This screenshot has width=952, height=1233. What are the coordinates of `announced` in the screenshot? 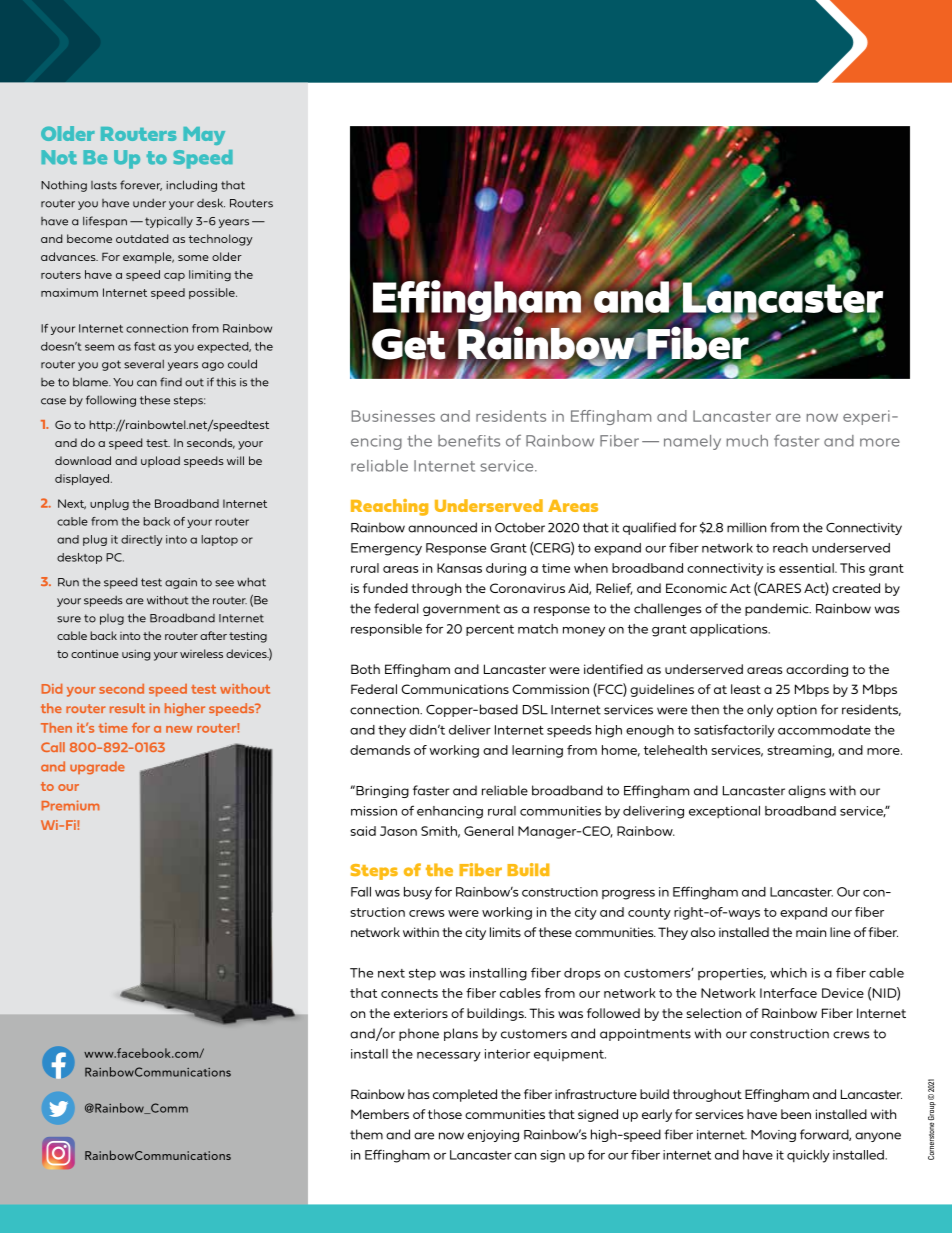 It's located at (442, 527).
